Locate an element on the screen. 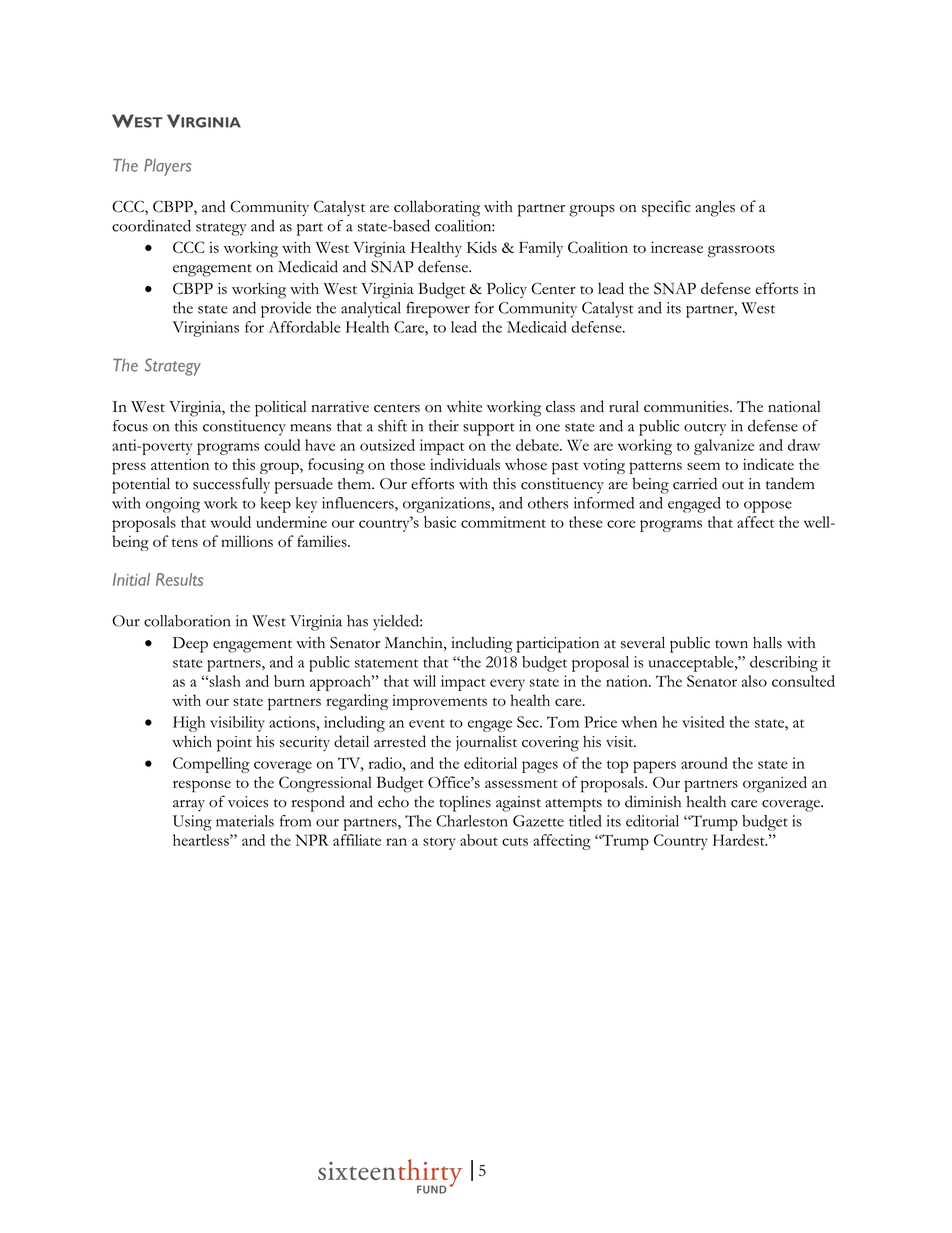  Hardest is located at coordinates (740, 840).
